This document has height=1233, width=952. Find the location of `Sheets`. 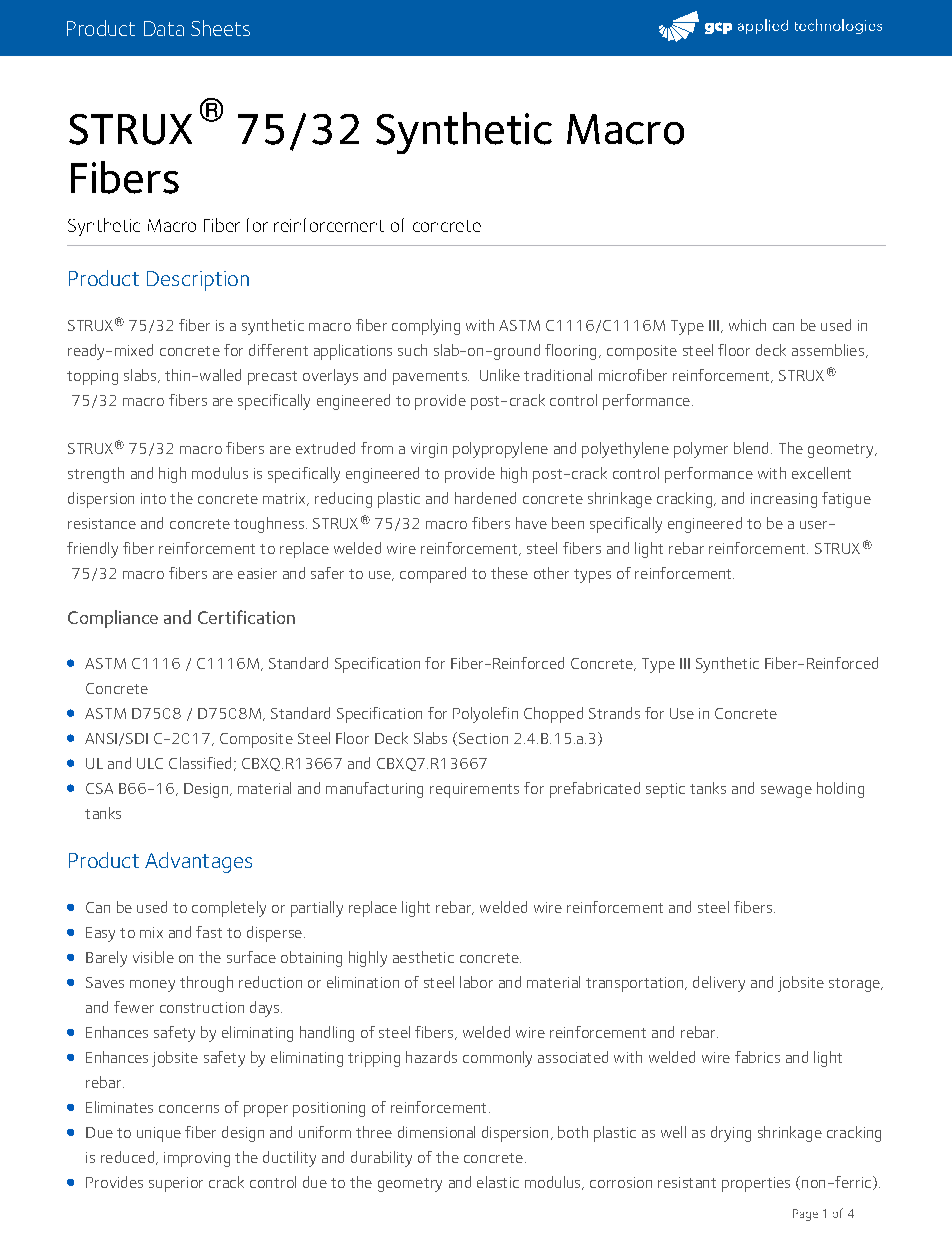

Sheets is located at coordinates (220, 28).
